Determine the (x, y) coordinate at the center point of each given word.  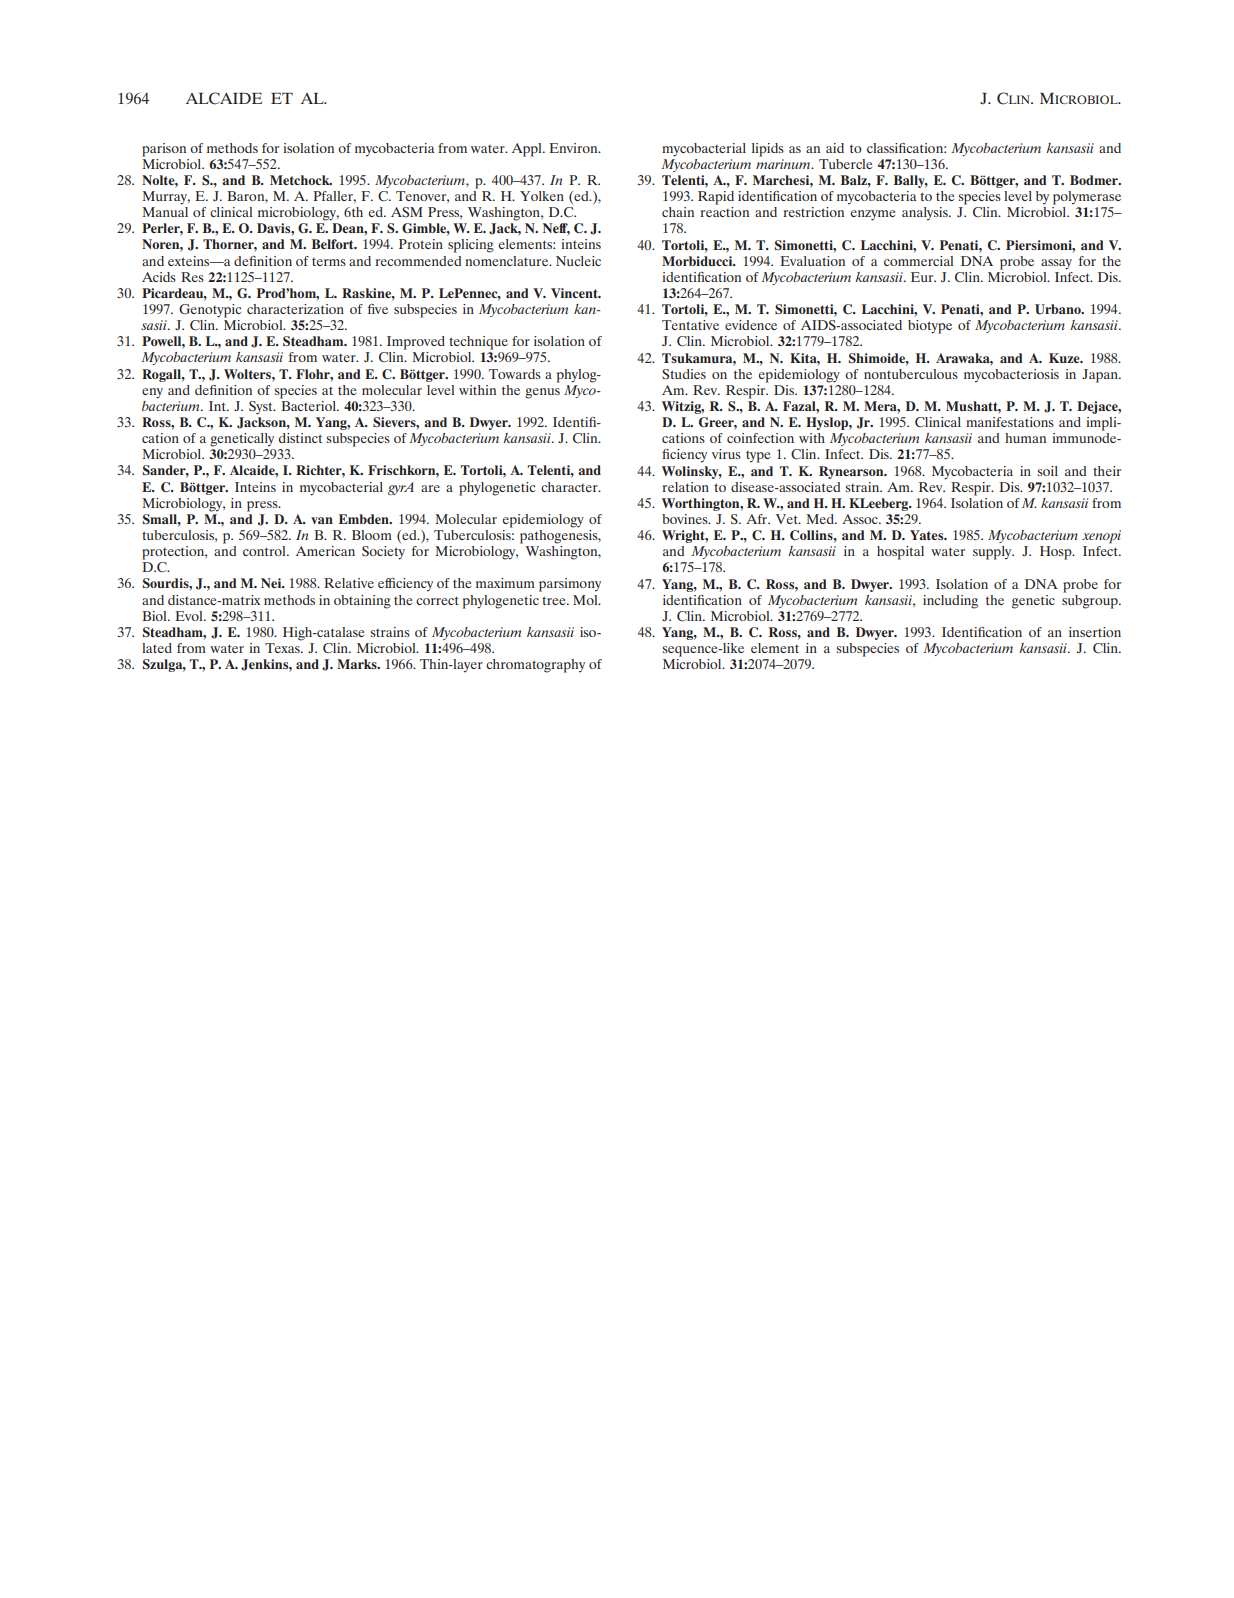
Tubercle (845, 164)
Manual (165, 210)
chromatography (535, 666)
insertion (1095, 632)
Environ (574, 148)
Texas (283, 648)
